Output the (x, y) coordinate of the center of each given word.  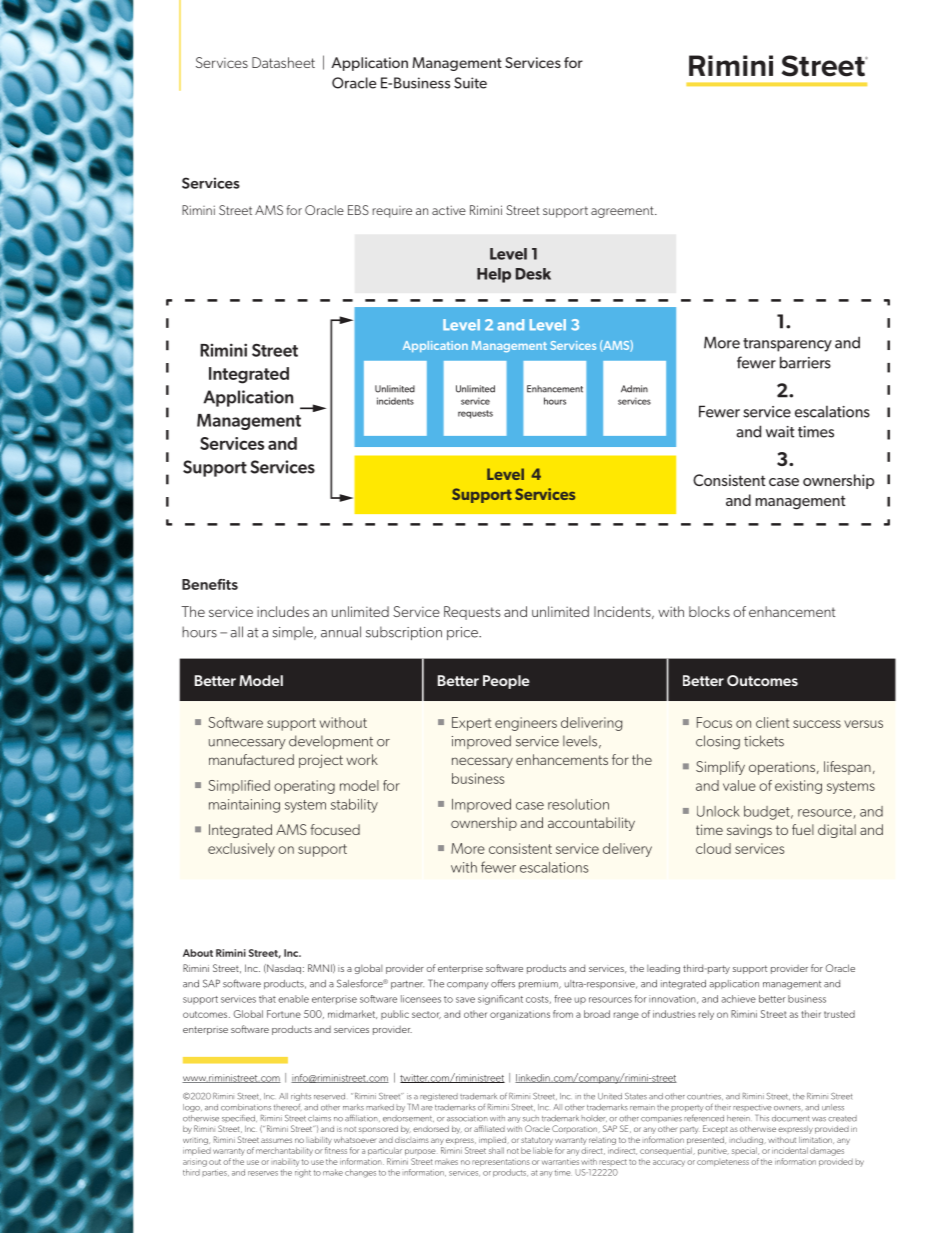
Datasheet (283, 62)
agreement (623, 212)
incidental (790, 1150)
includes (283, 611)
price (463, 633)
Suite (470, 83)
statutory (537, 1141)
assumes (276, 1140)
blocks (709, 611)
